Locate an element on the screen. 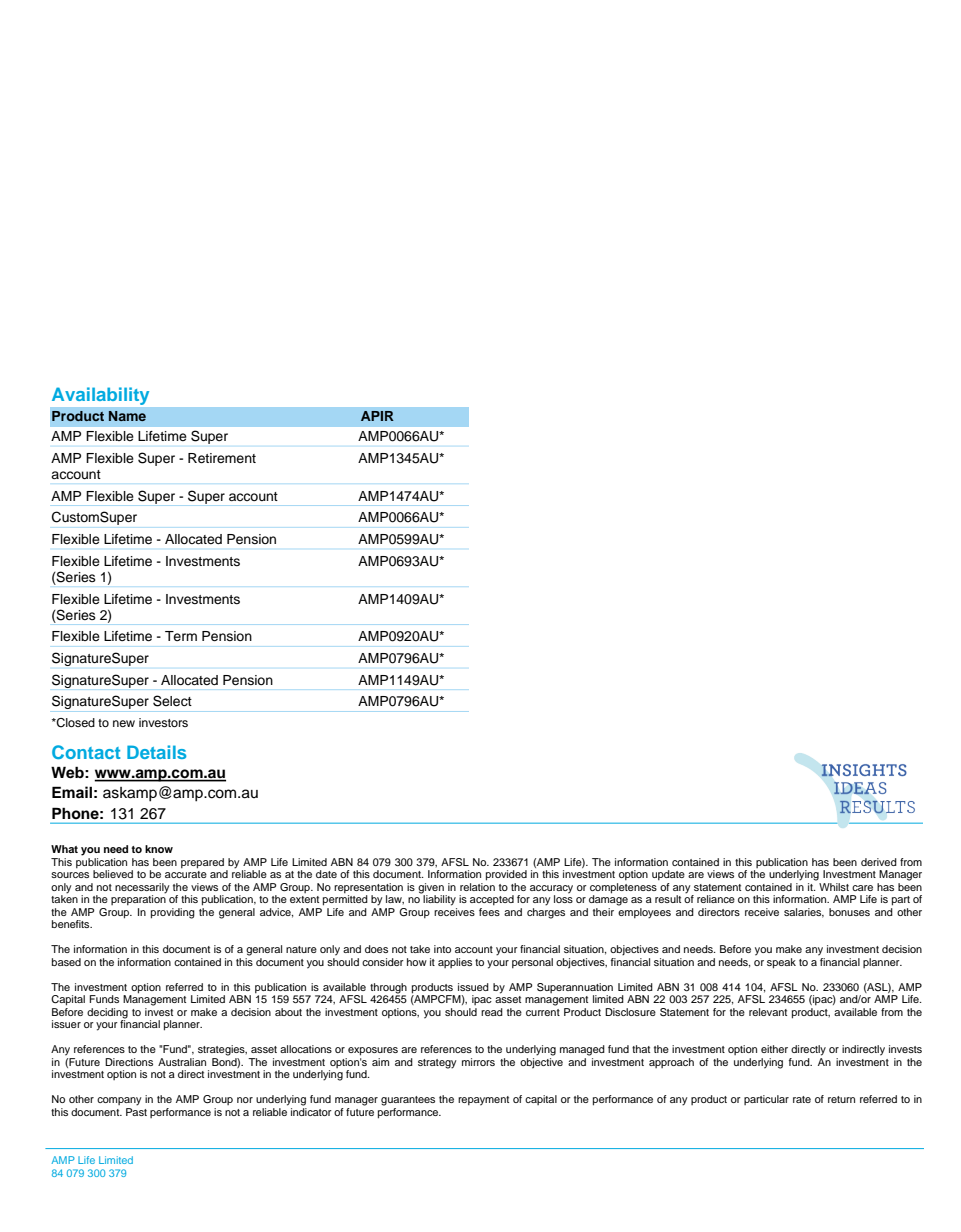  repayment is located at coordinates (483, 1101).
